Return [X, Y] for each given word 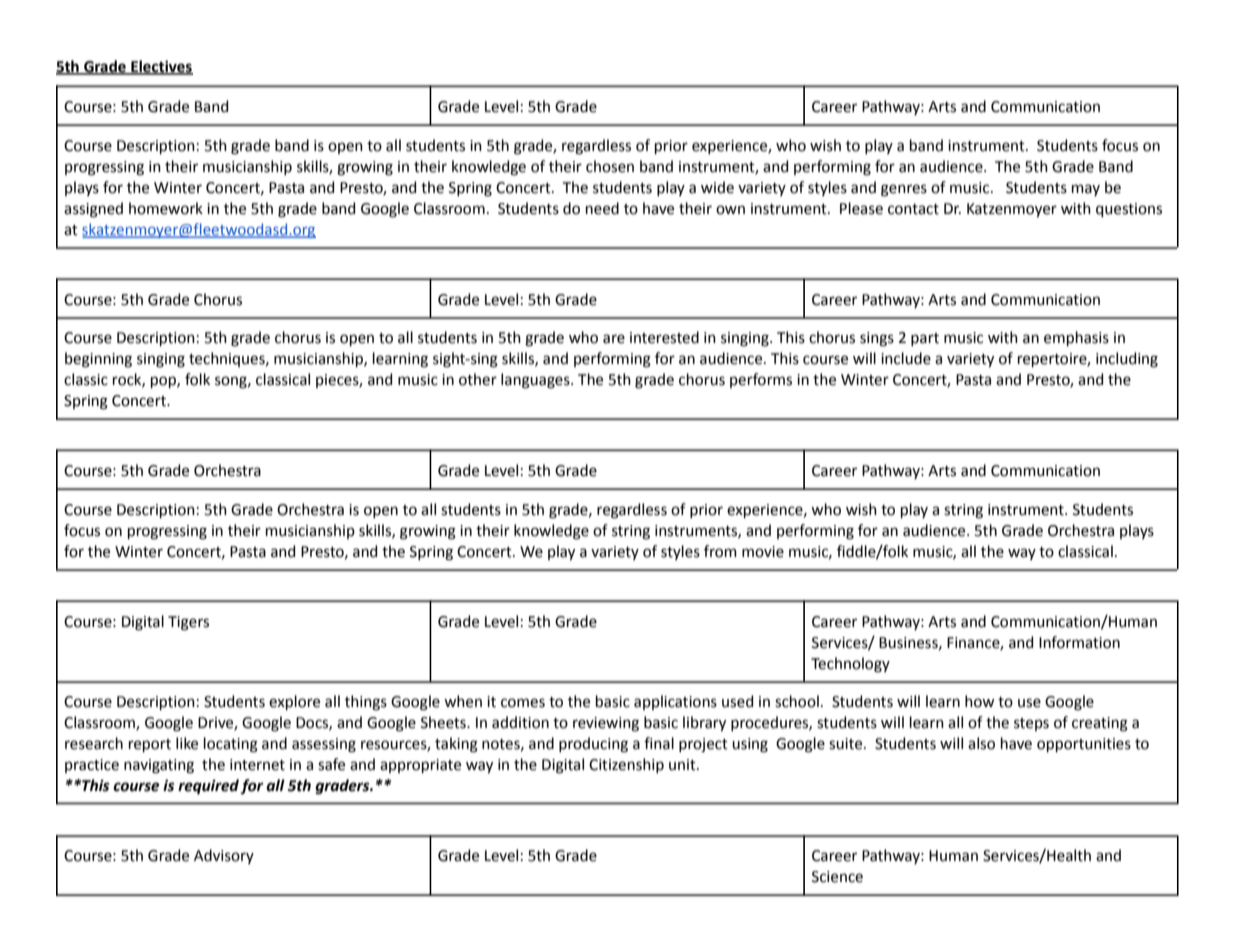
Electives [161, 67]
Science [837, 877]
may [1086, 190]
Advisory [224, 856]
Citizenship [626, 765]
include [906, 358]
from [720, 551]
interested [664, 337]
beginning [98, 360]
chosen [610, 166]
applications [675, 702]
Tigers [188, 623]
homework [166, 208]
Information [1079, 642]
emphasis [1076, 338]
